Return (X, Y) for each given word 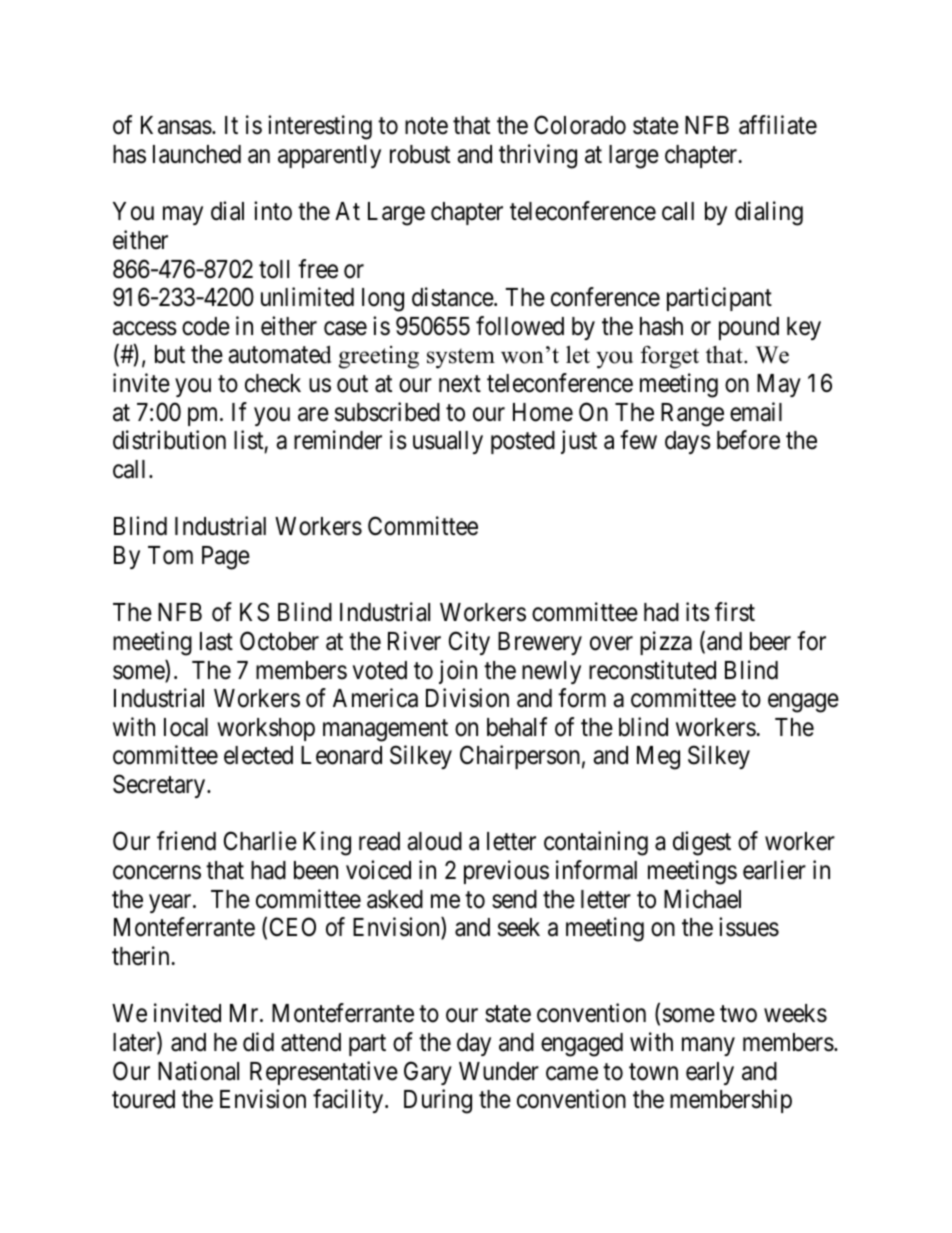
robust (420, 154)
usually (448, 442)
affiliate (778, 125)
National (198, 1071)
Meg (658, 758)
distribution (169, 440)
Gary (428, 1073)
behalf (517, 727)
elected (258, 755)
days (688, 442)
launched (197, 154)
